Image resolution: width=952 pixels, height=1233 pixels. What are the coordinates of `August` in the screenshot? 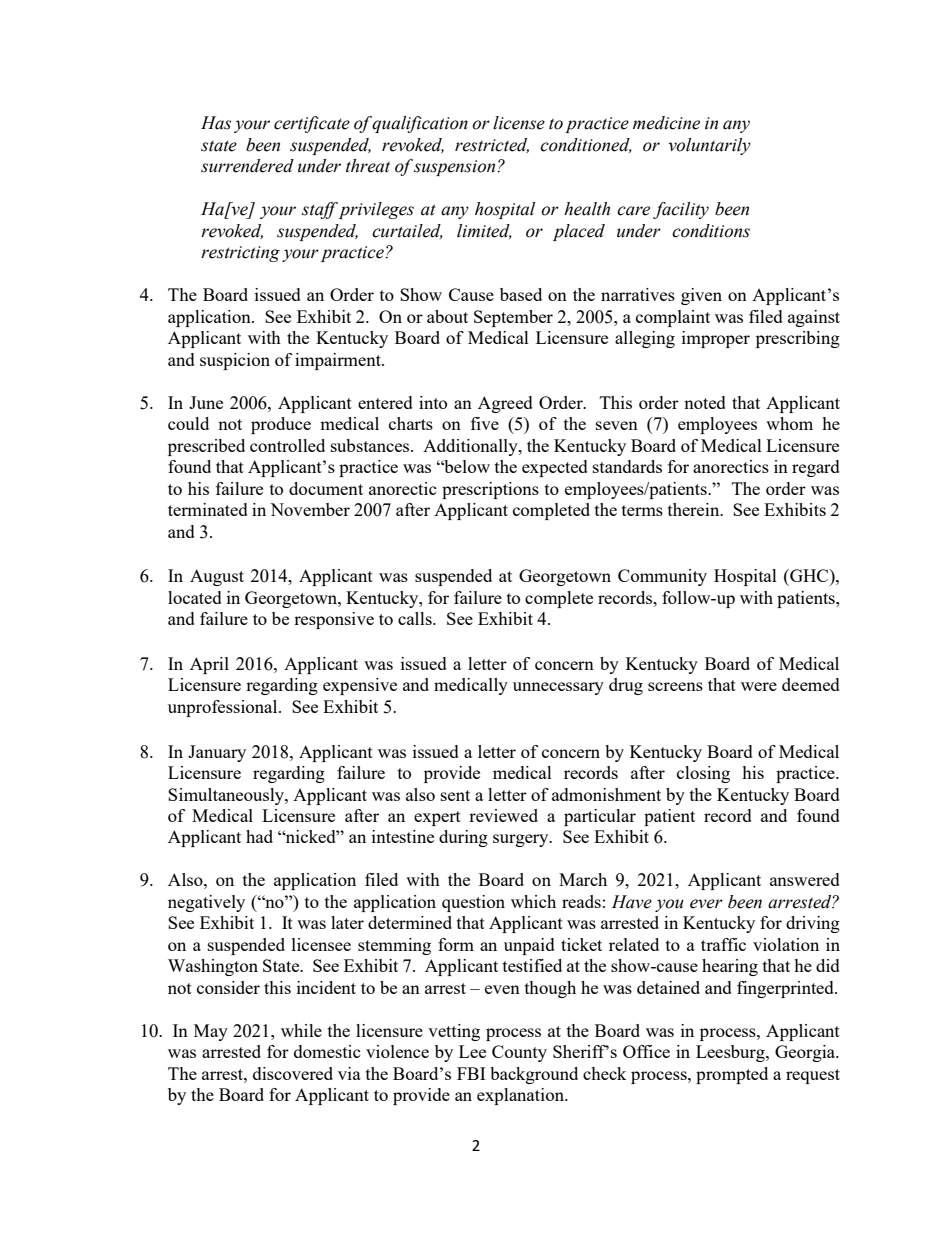 It's located at (217, 577).
